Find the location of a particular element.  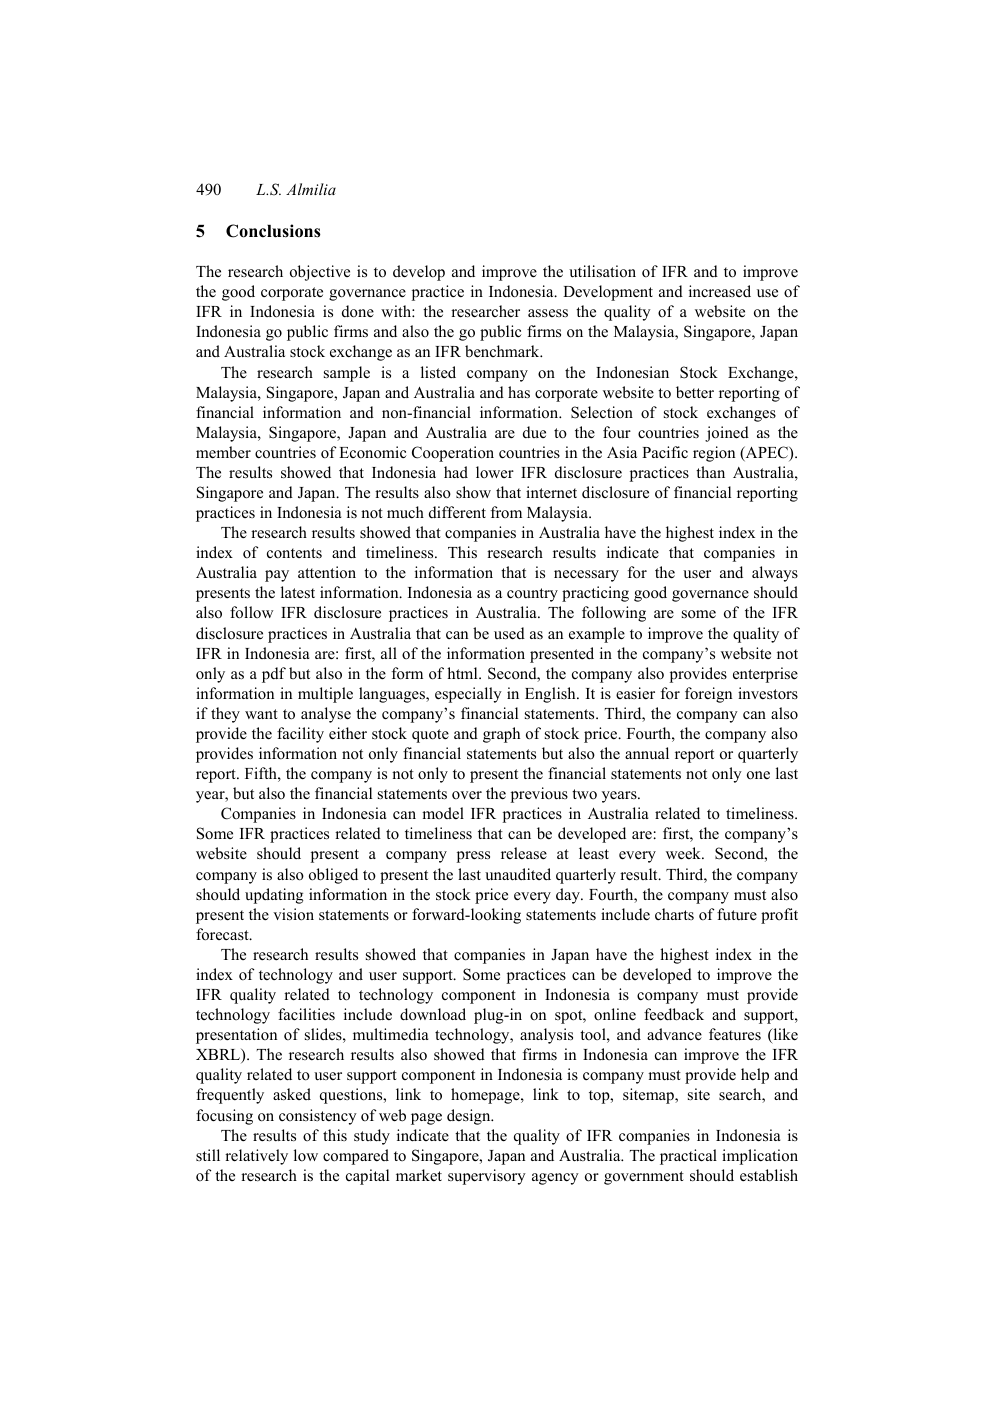

lower is located at coordinates (495, 472).
